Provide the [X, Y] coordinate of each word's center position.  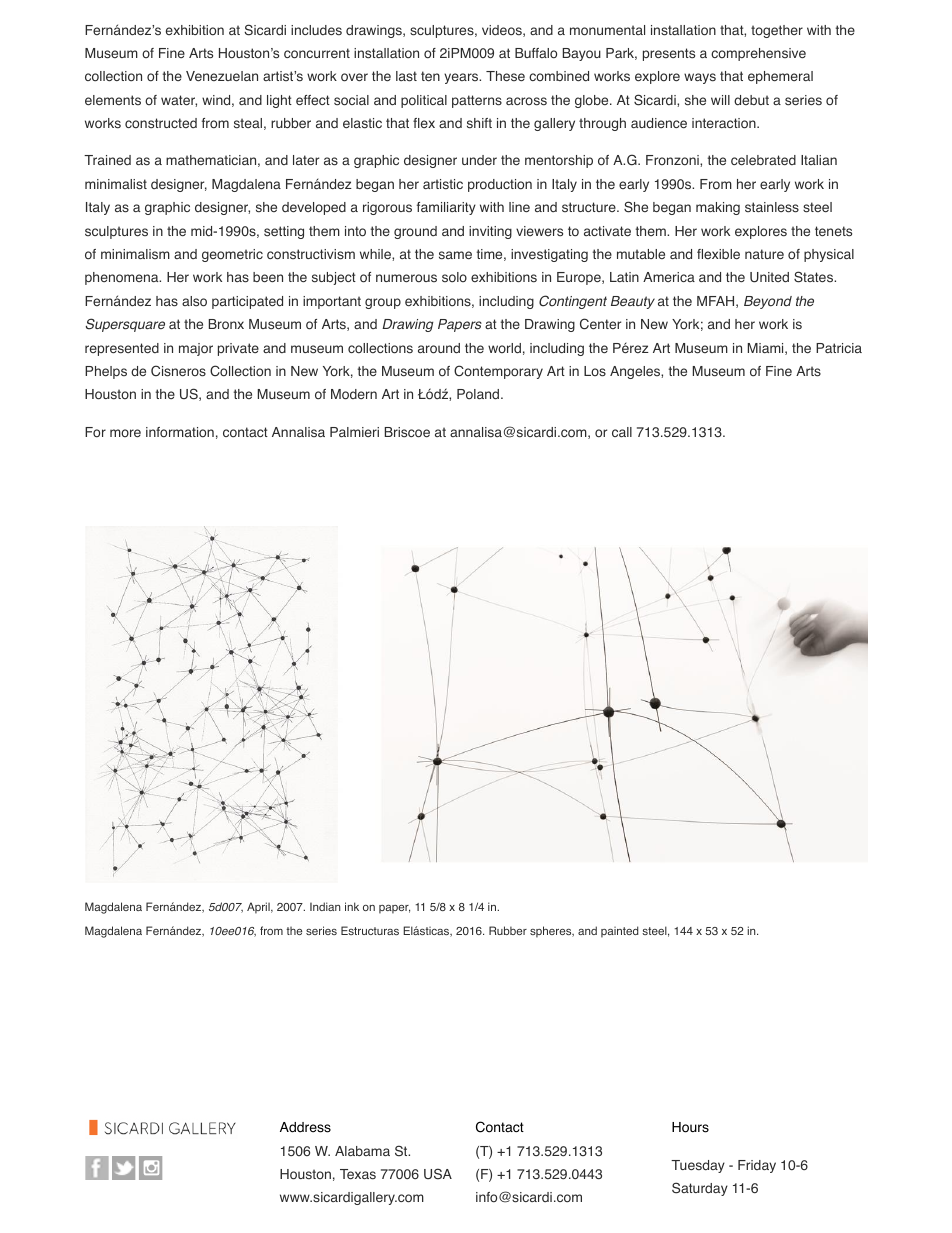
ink [352, 906]
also [194, 301]
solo [454, 277]
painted [620, 932]
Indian [325, 906]
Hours [690, 1127]
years [462, 78]
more [125, 433]
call [622, 432]
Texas [358, 1174]
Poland [479, 394]
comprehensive [758, 54]
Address [305, 1127]
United [769, 277]
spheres [552, 932]
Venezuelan [222, 76]
